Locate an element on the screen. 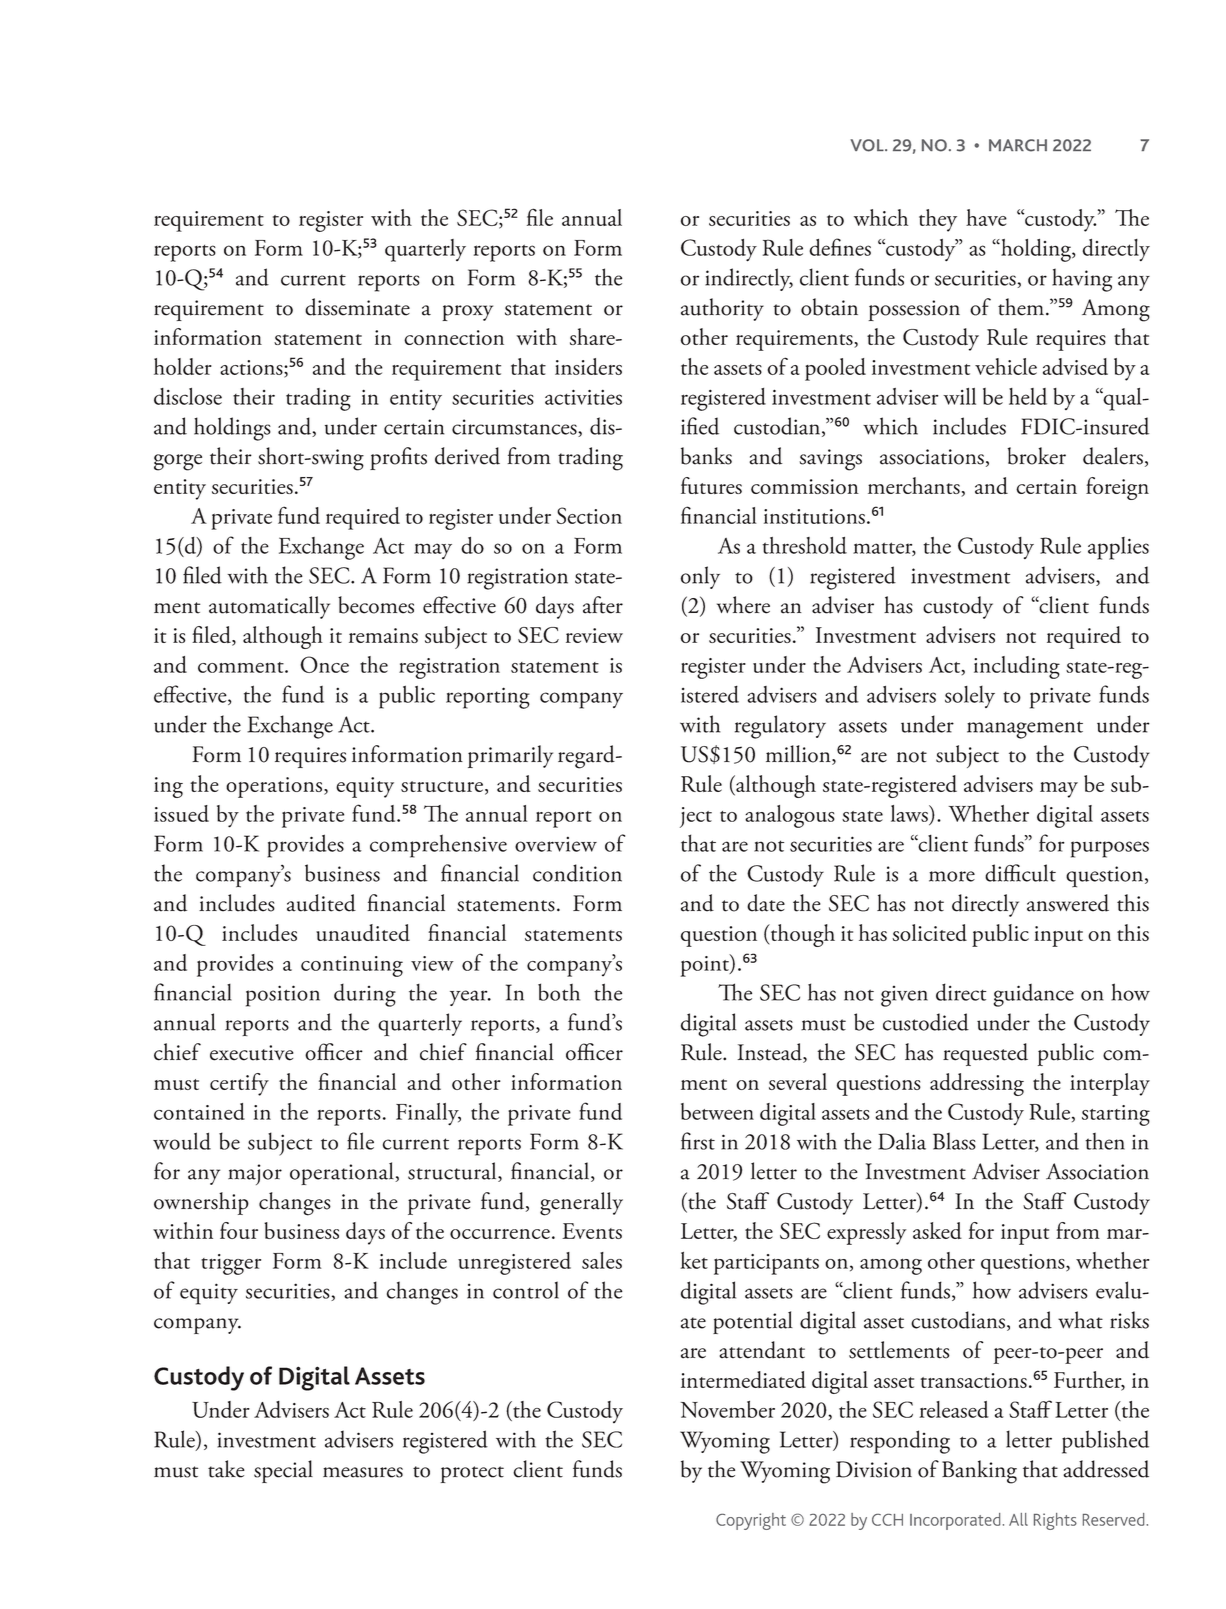 This screenshot has height=1609, width=1226. disseminate is located at coordinates (357, 307).
